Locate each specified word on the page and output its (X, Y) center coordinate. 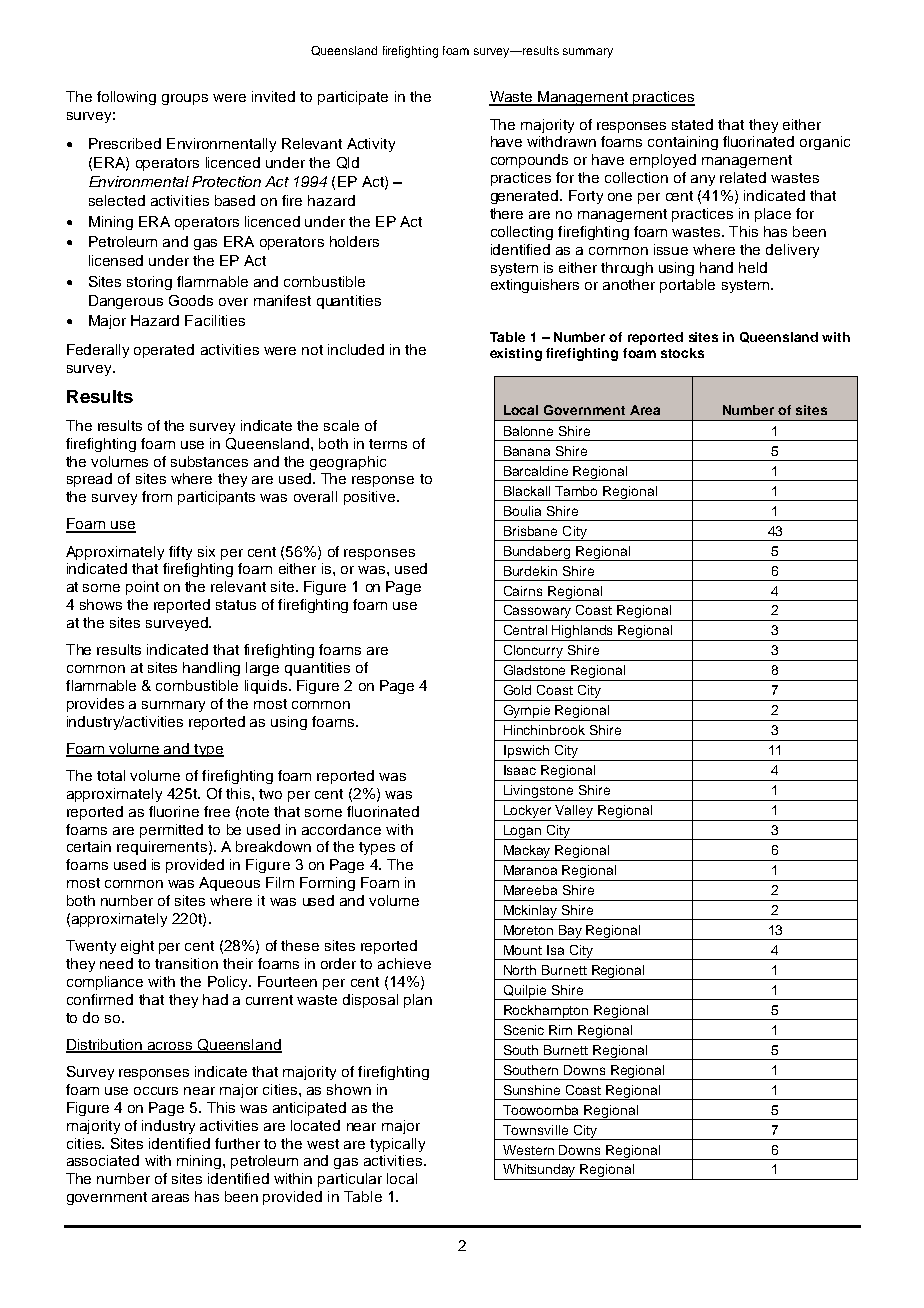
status (236, 605)
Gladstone (534, 670)
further (237, 1143)
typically (397, 1145)
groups (185, 99)
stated (692, 124)
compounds (529, 161)
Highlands (583, 633)
